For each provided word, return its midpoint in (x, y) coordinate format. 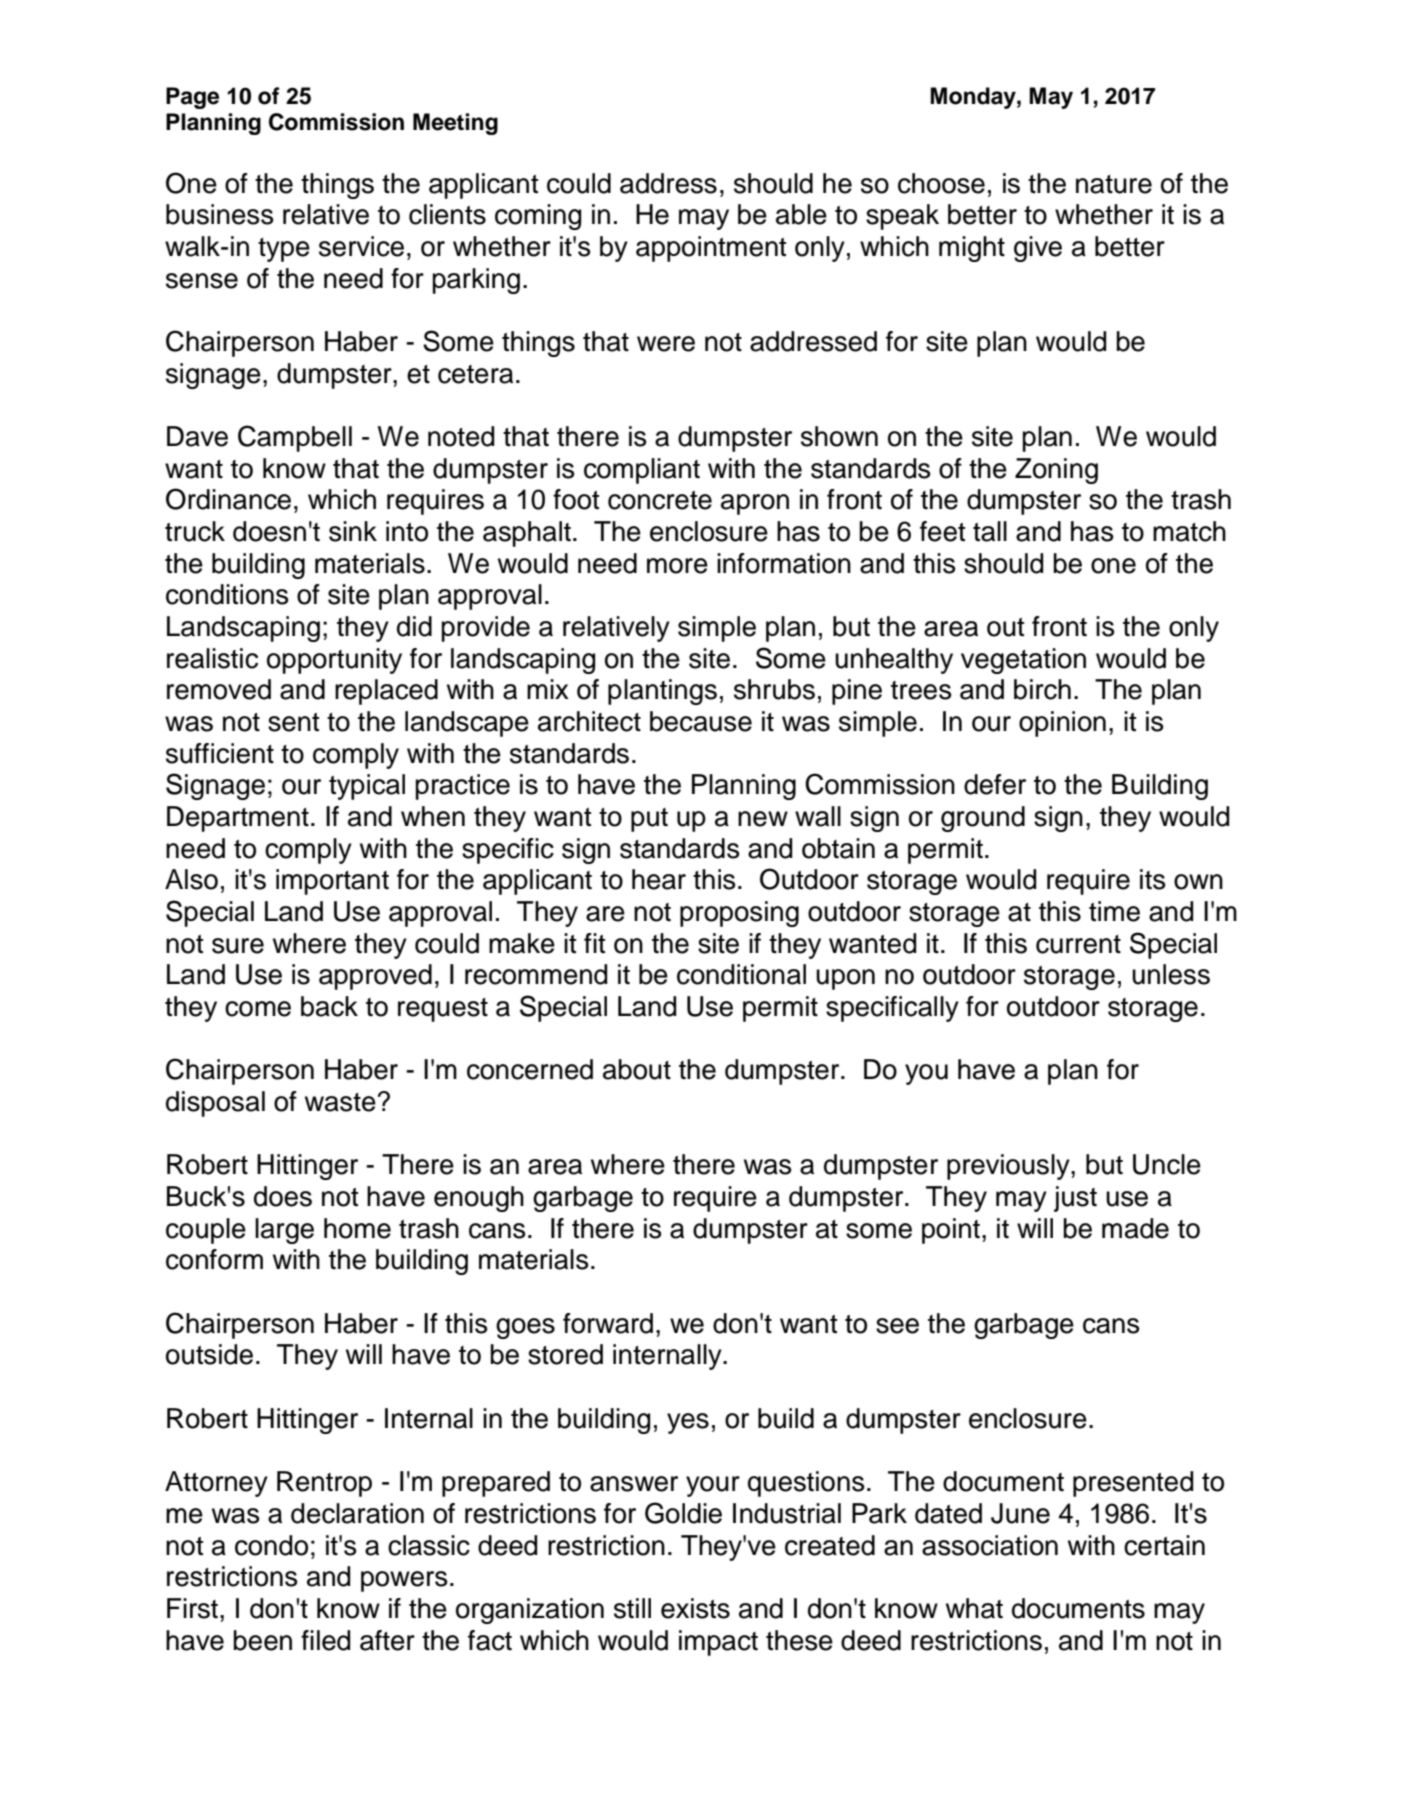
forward (608, 1323)
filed (325, 1640)
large (284, 1231)
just (1075, 1199)
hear (659, 879)
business (219, 214)
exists (695, 1608)
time (1114, 911)
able (801, 214)
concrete (660, 500)
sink (353, 531)
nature (1114, 184)
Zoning (1056, 471)
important (332, 882)
